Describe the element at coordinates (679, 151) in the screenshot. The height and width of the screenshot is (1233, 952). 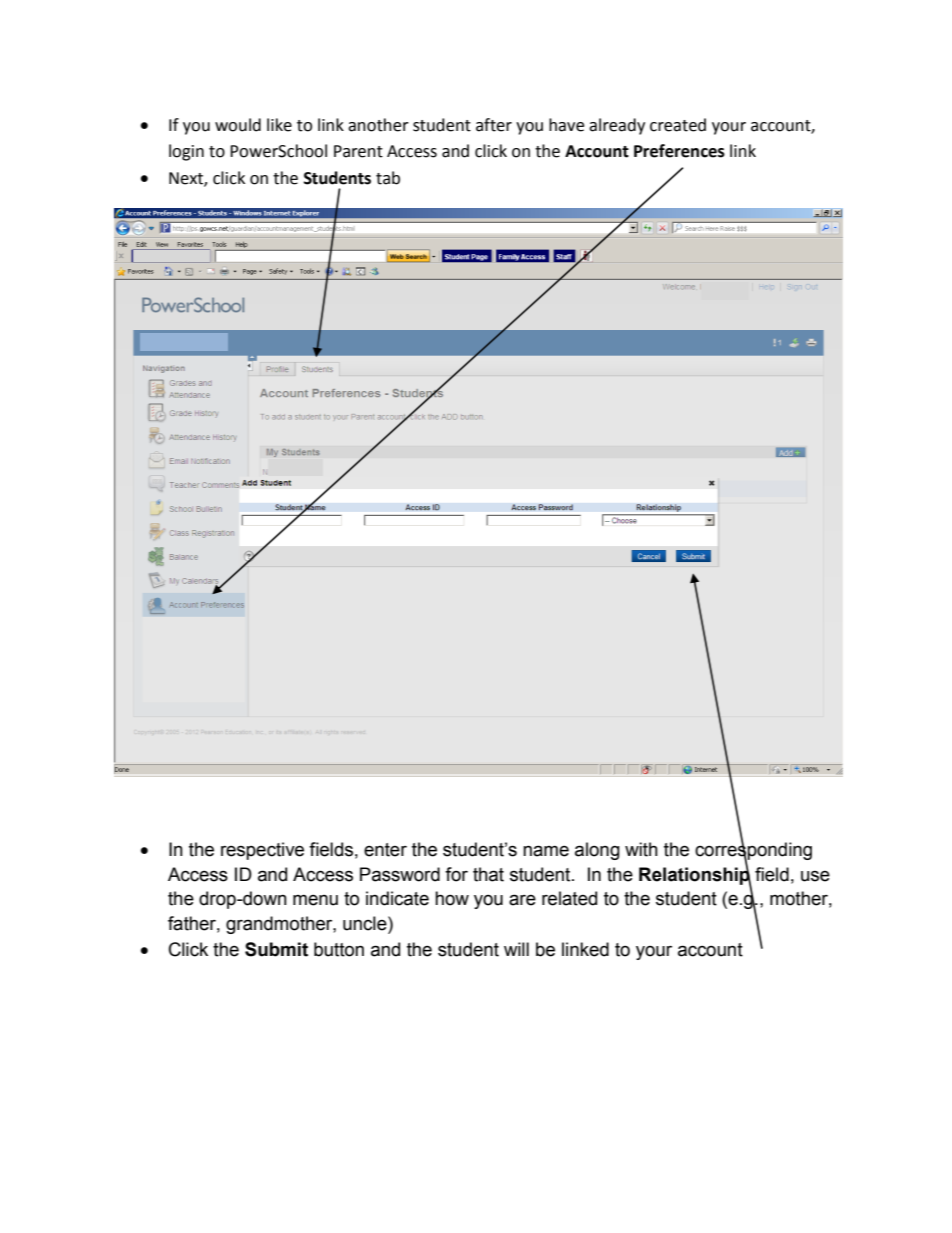
I see `Preferences` at that location.
